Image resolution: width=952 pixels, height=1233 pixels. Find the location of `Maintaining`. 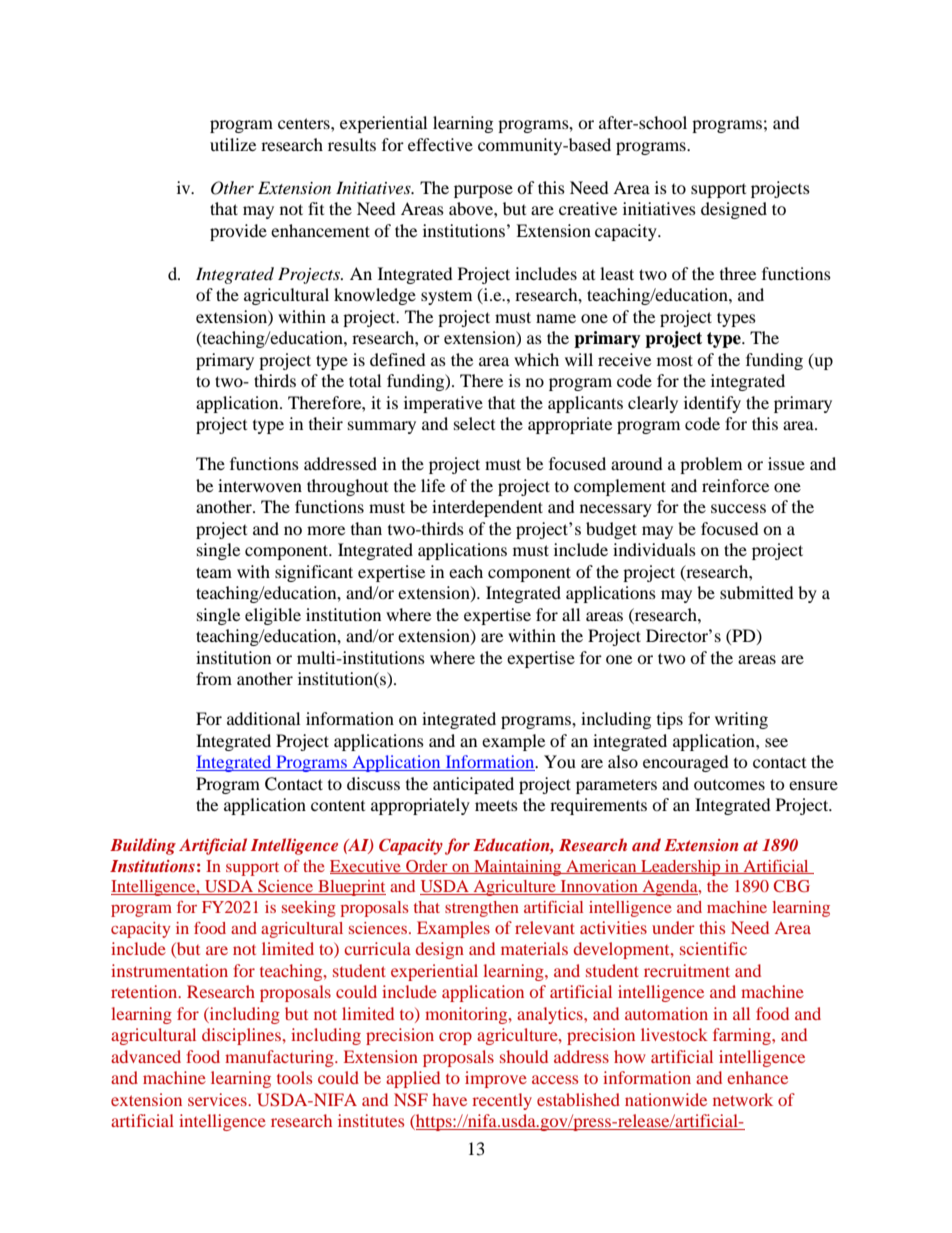

Maintaining is located at coordinates (518, 868).
